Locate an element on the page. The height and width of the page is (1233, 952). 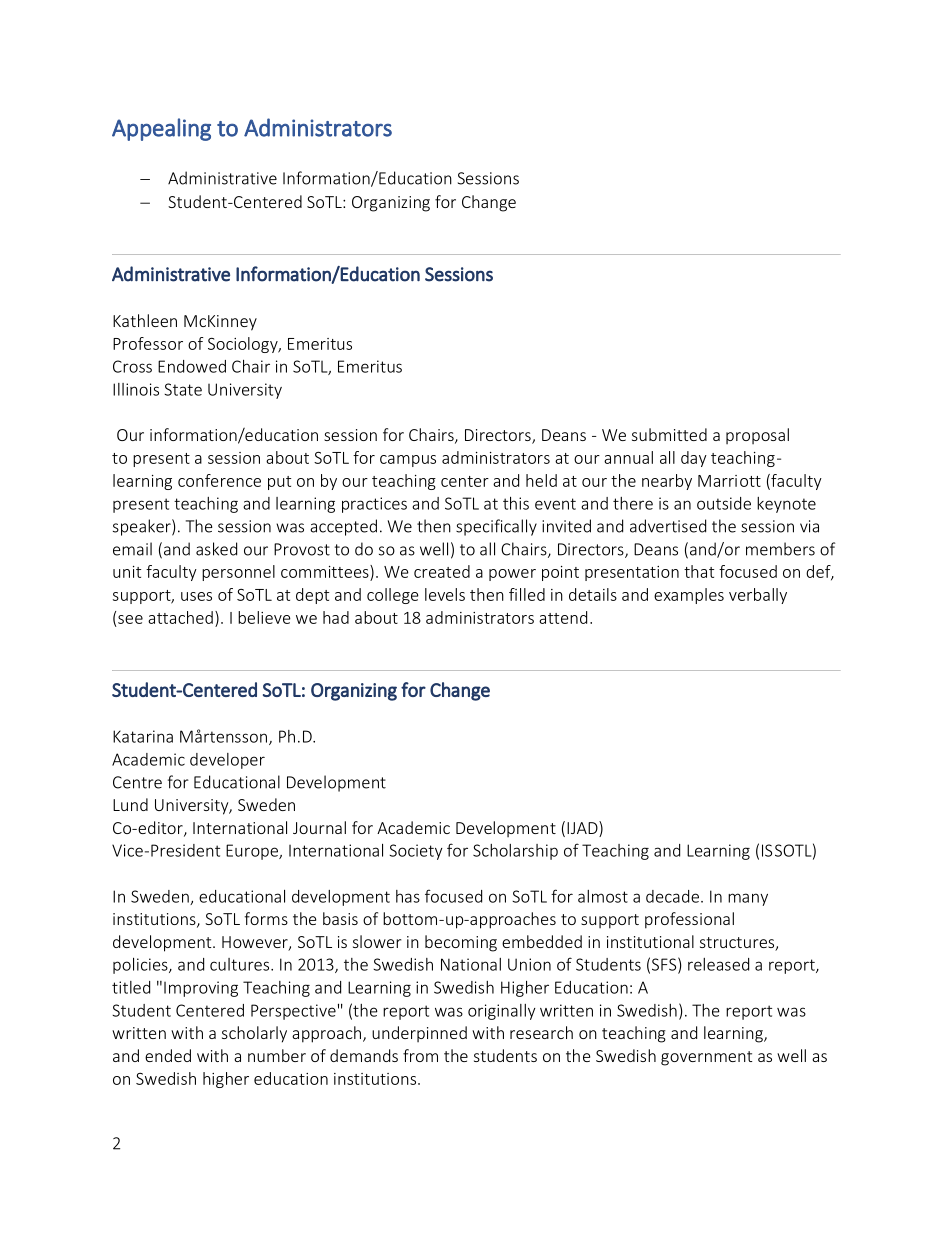
levels is located at coordinates (445, 594).
